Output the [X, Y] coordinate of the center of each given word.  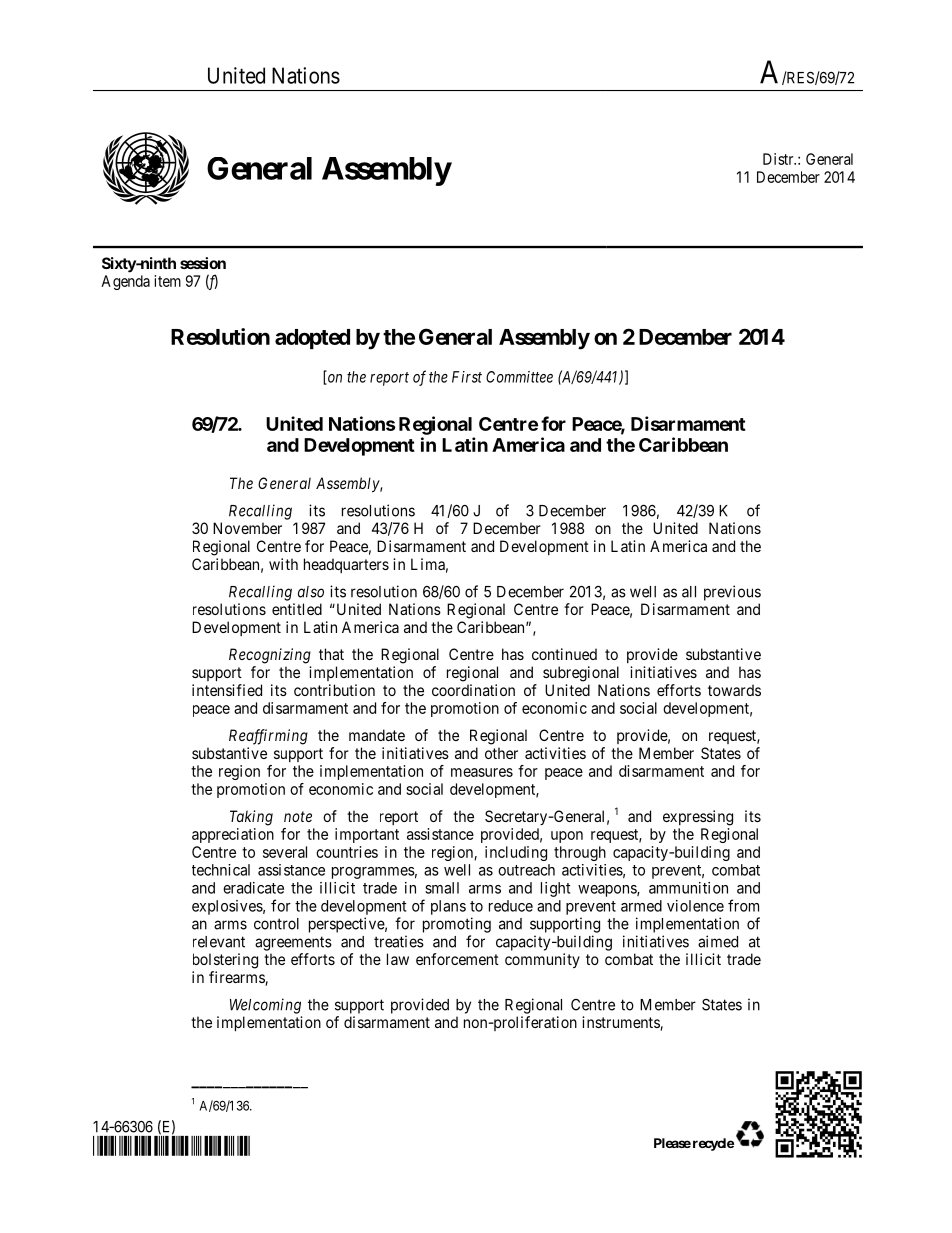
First [467, 377]
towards [734, 690]
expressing [698, 818]
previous [732, 593]
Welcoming [265, 1006]
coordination [473, 690]
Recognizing [270, 656]
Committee [519, 377]
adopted [312, 339]
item [167, 281]
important [367, 835]
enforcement [457, 959]
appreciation [233, 835]
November [247, 528]
